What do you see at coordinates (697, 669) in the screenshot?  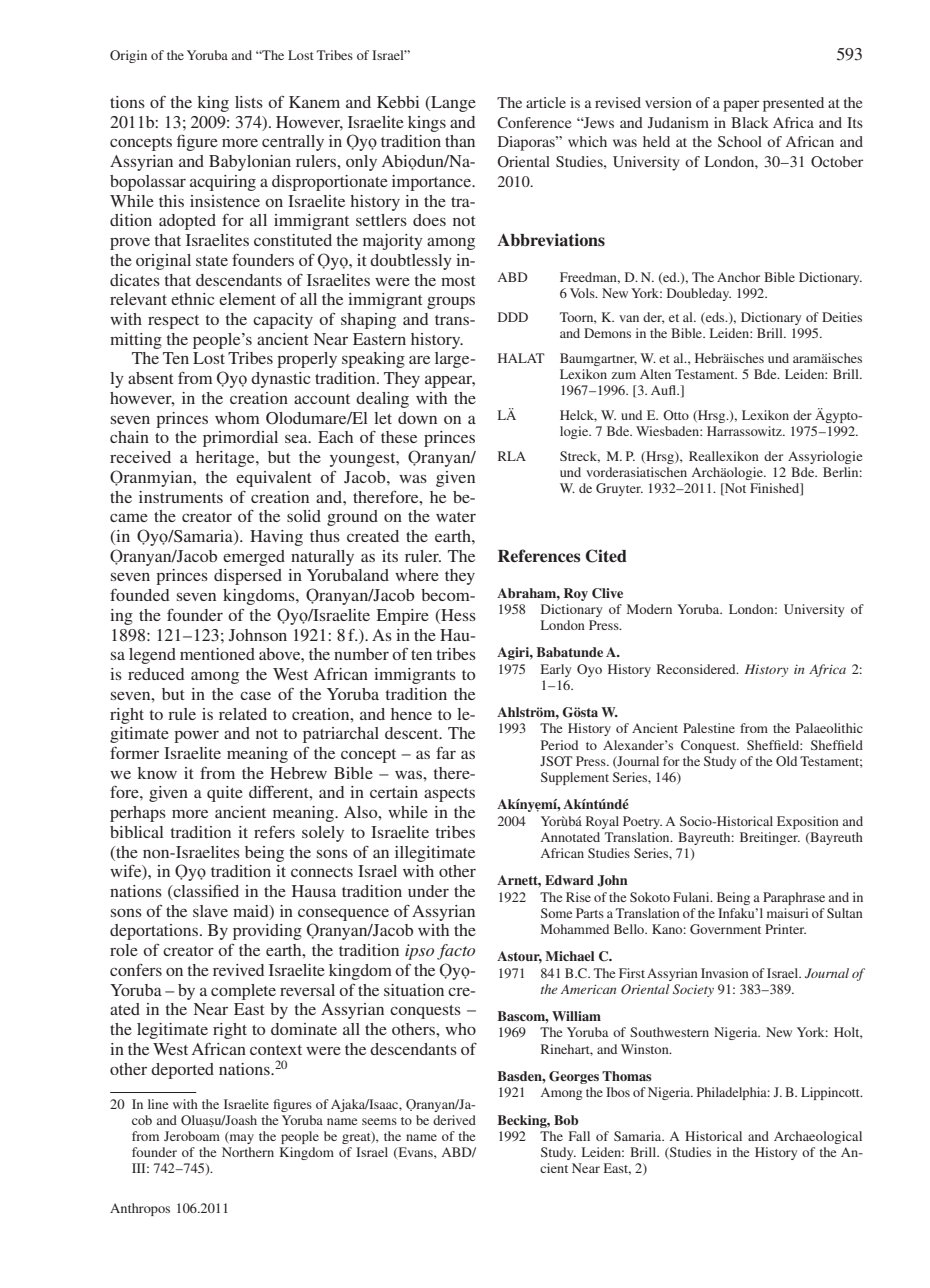 I see `Reconsidered` at bounding box center [697, 669].
